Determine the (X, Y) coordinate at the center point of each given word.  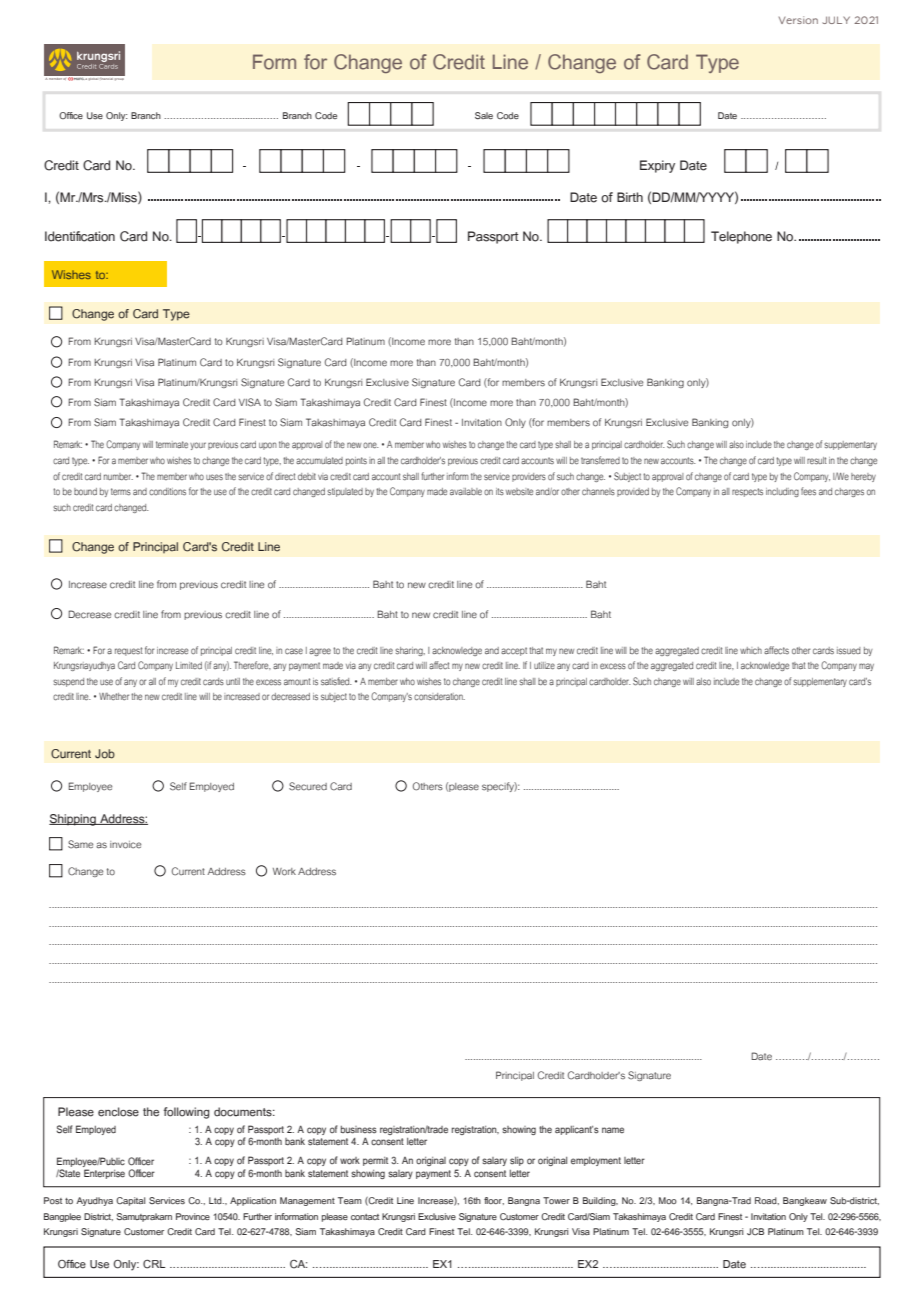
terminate (172, 444)
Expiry (657, 166)
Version (798, 20)
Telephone (741, 237)
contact (365, 1217)
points (356, 461)
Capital (130, 1201)
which (751, 650)
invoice (125, 845)
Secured (308, 786)
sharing (410, 651)
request (129, 651)
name (613, 1130)
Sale (484, 115)
